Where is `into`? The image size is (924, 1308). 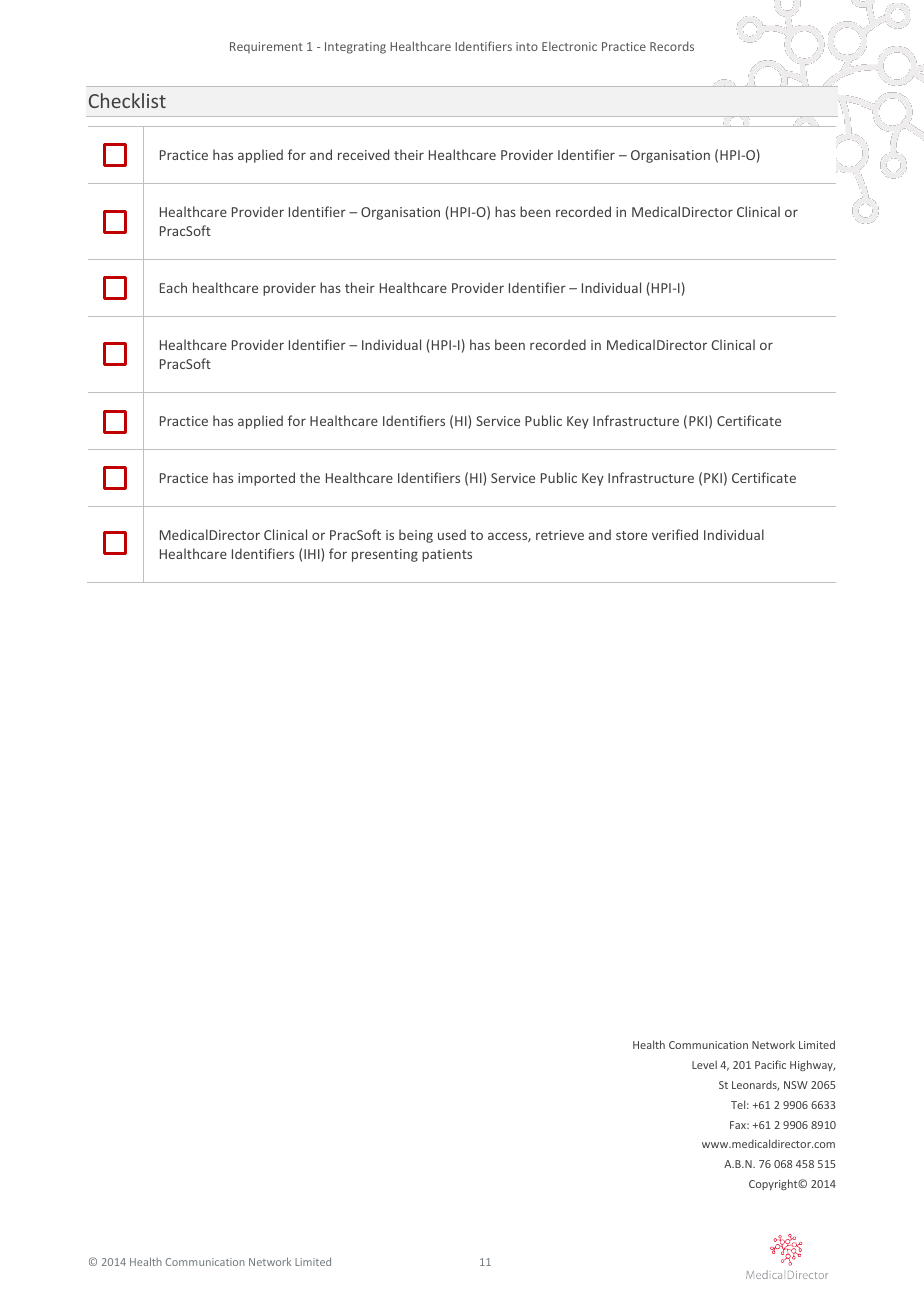
into is located at coordinates (527, 46).
